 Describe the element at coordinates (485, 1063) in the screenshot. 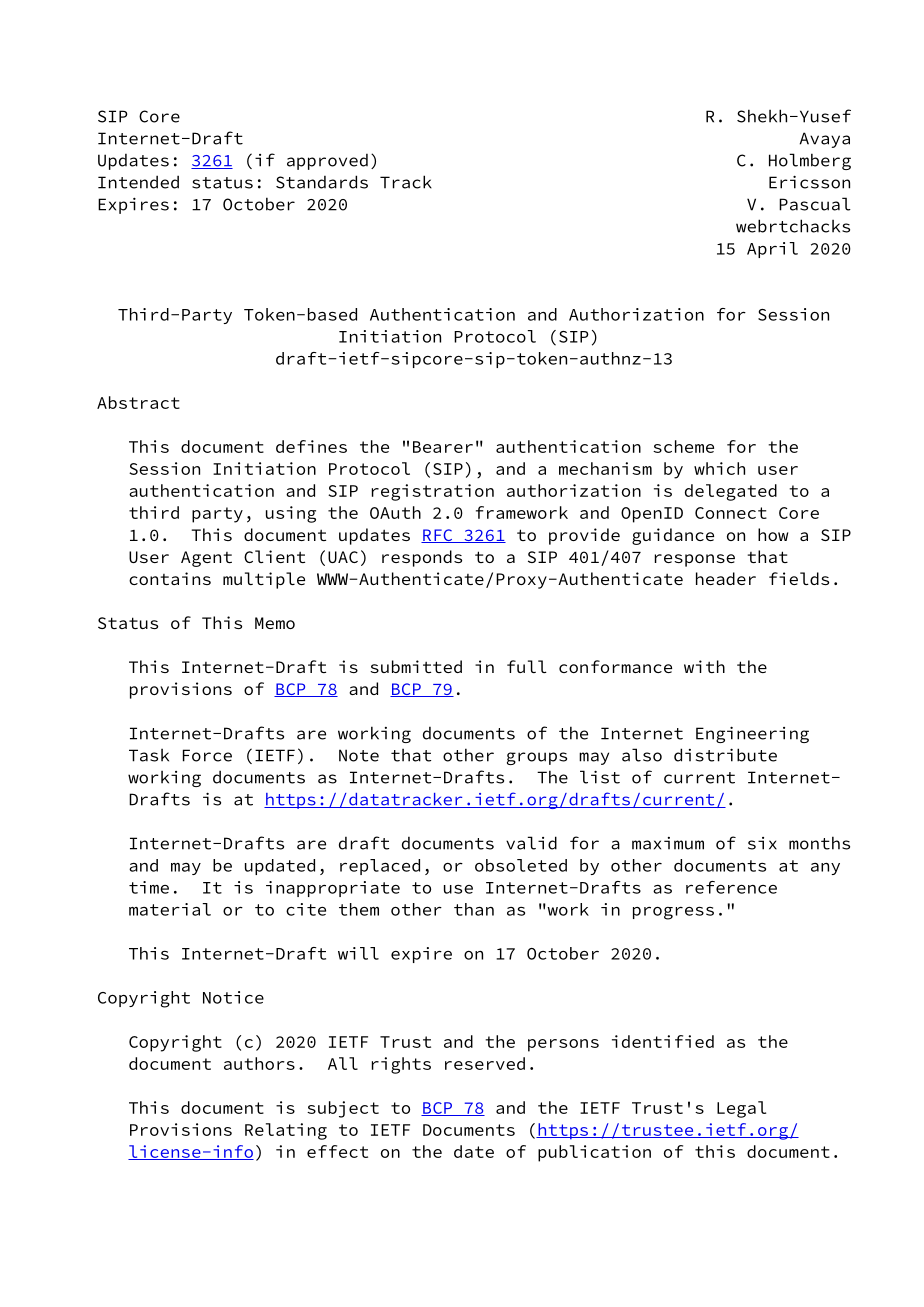

I see `reserved` at that location.
